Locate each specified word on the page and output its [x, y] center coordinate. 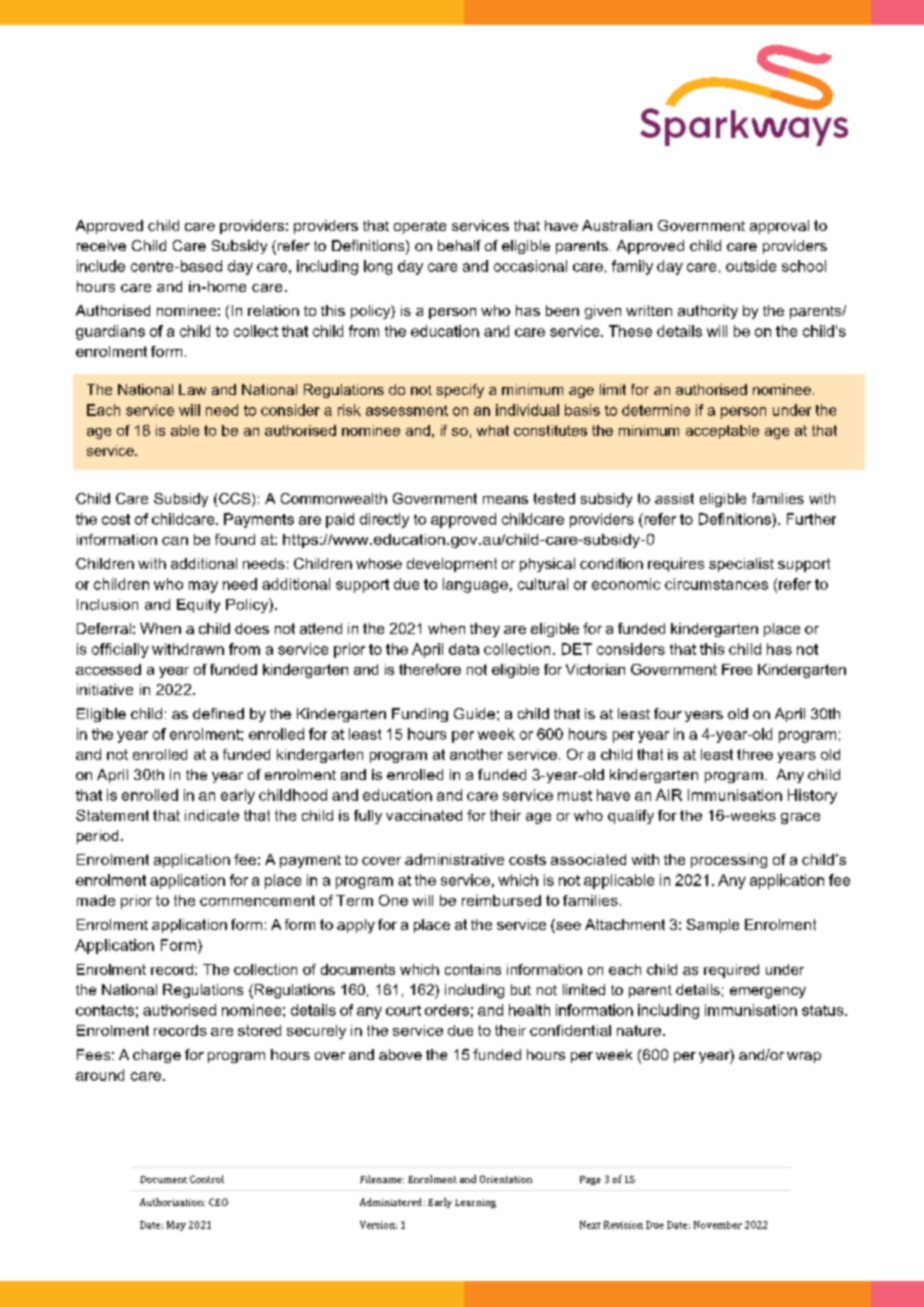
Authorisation [172, 1202]
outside [751, 266]
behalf [459, 245]
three [755, 754]
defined [218, 713]
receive [101, 245]
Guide [474, 713]
